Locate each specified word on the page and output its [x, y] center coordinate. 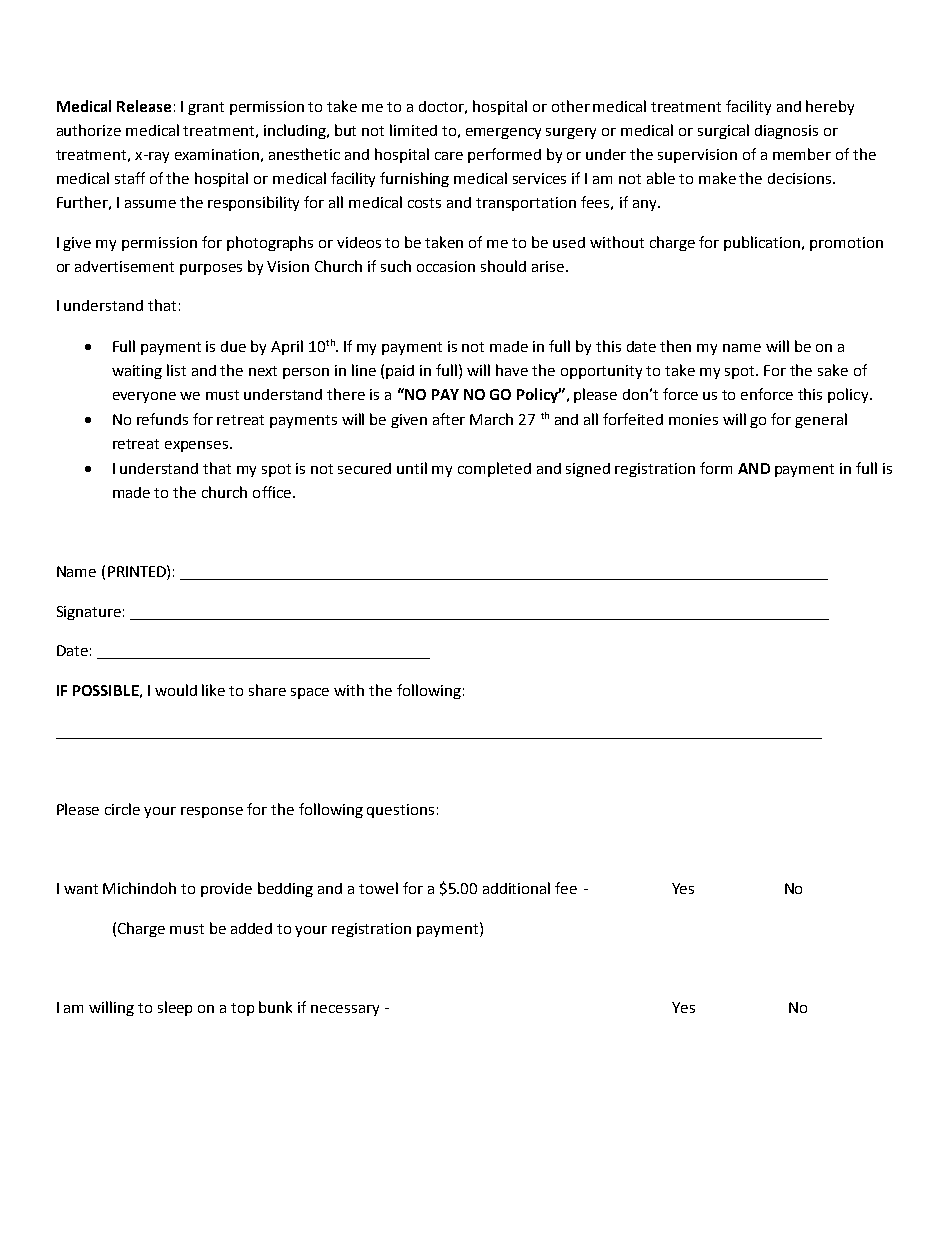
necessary [345, 1010]
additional [516, 888]
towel [378, 888]
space [310, 693]
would [176, 690]
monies [693, 419]
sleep [175, 1008]
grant [206, 108]
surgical [723, 131]
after [449, 419]
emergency [503, 133]
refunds [162, 419]
